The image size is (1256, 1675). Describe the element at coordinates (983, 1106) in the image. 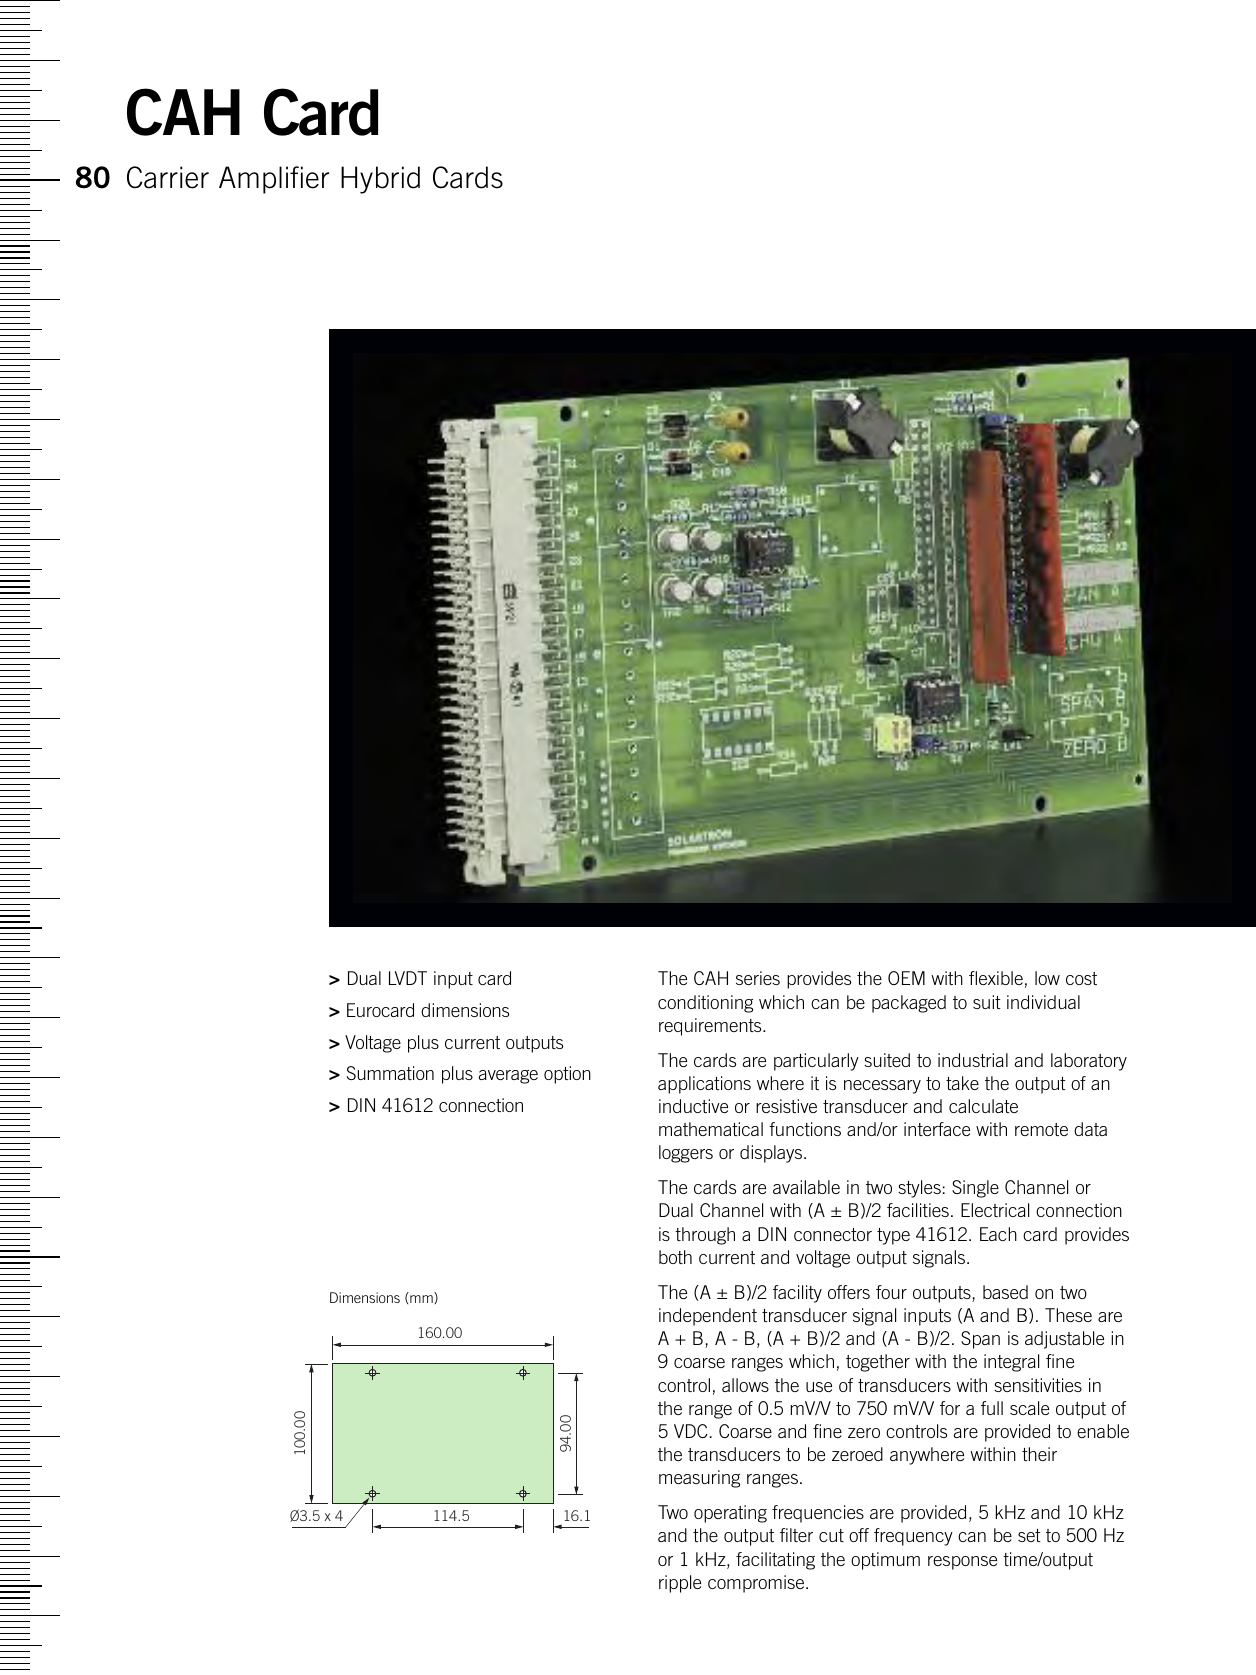

I see `calculate` at that location.
